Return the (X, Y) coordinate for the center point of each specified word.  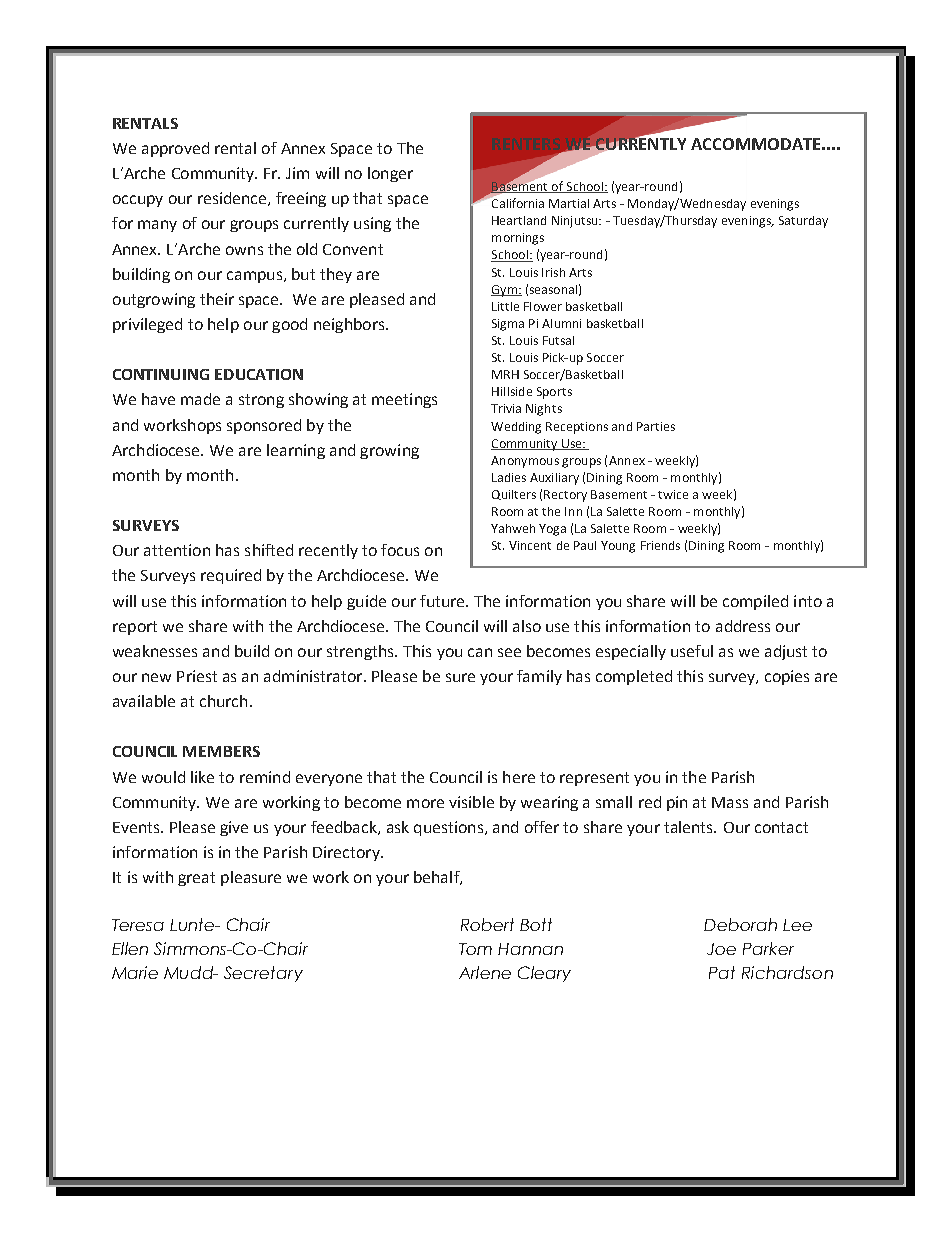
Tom (475, 949)
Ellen (130, 948)
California (517, 202)
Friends (660, 545)
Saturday (803, 222)
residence (233, 199)
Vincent (530, 545)
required (231, 576)
